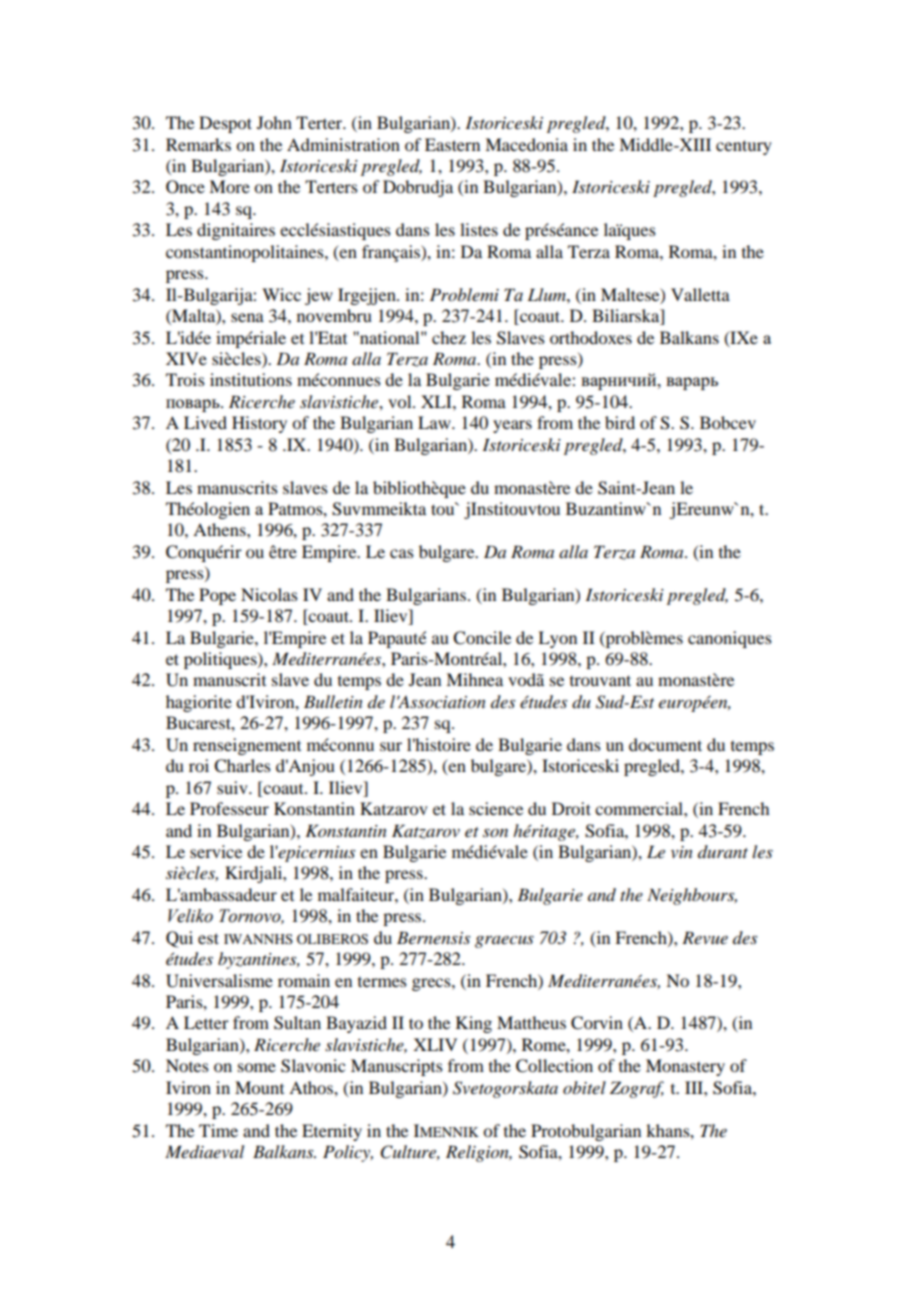 This screenshot has height=1308, width=924. What do you see at coordinates (744, 147) in the screenshot?
I see `century` at bounding box center [744, 147].
